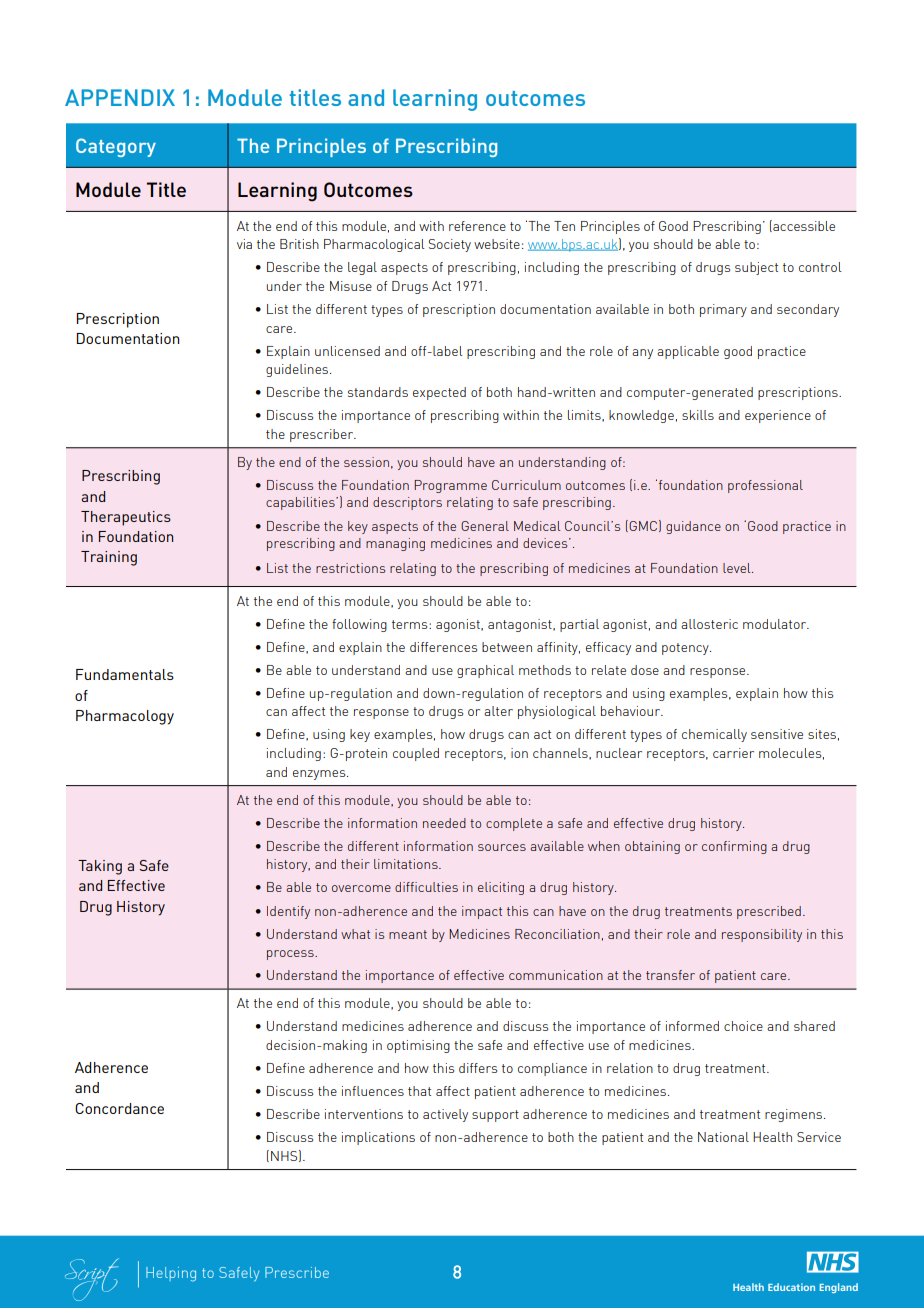 The height and width of the image is (1308, 924). Describe the element at coordinates (791, 1287) in the image. I see `Education` at that location.
